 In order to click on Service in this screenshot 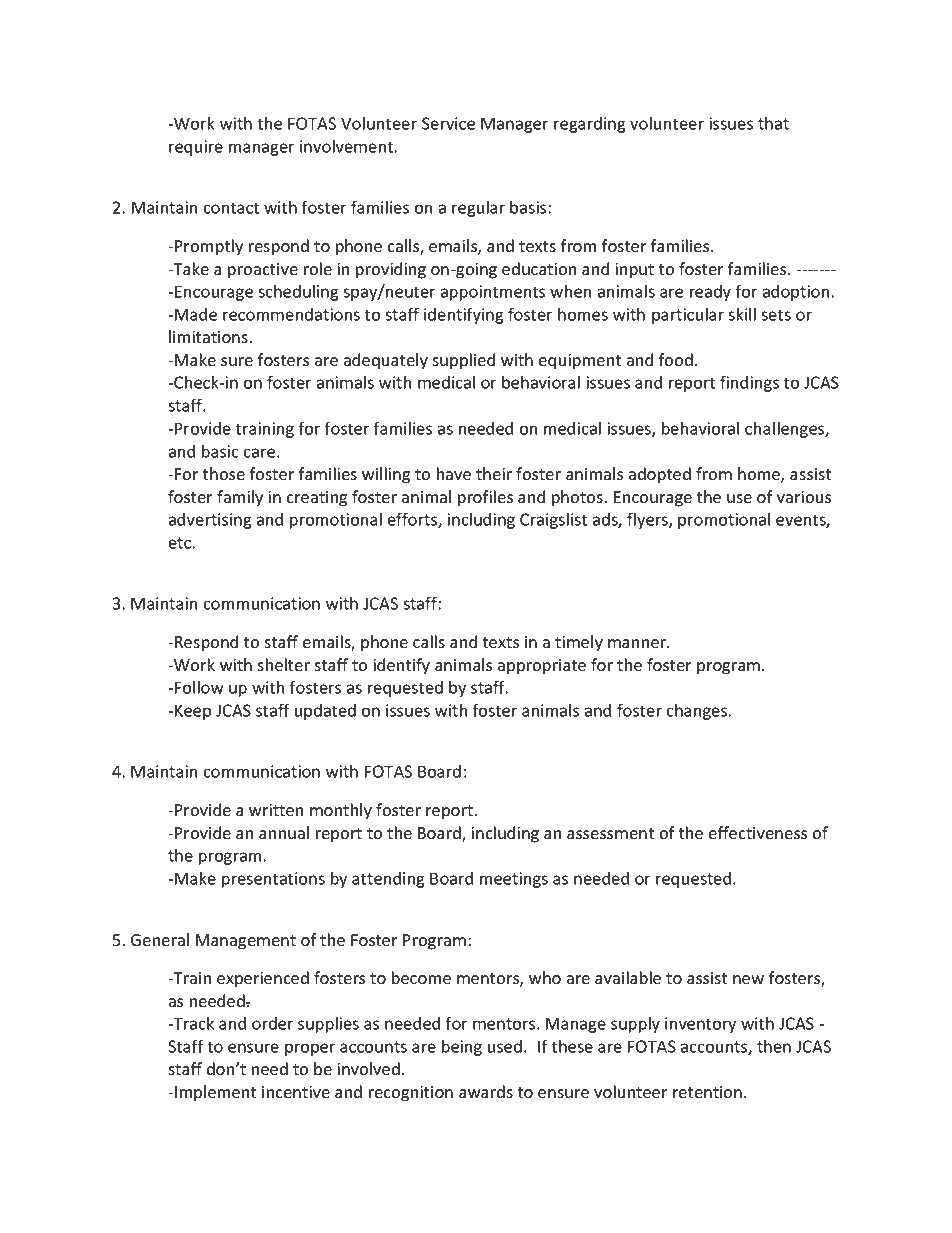, I will do `click(448, 123)`.
